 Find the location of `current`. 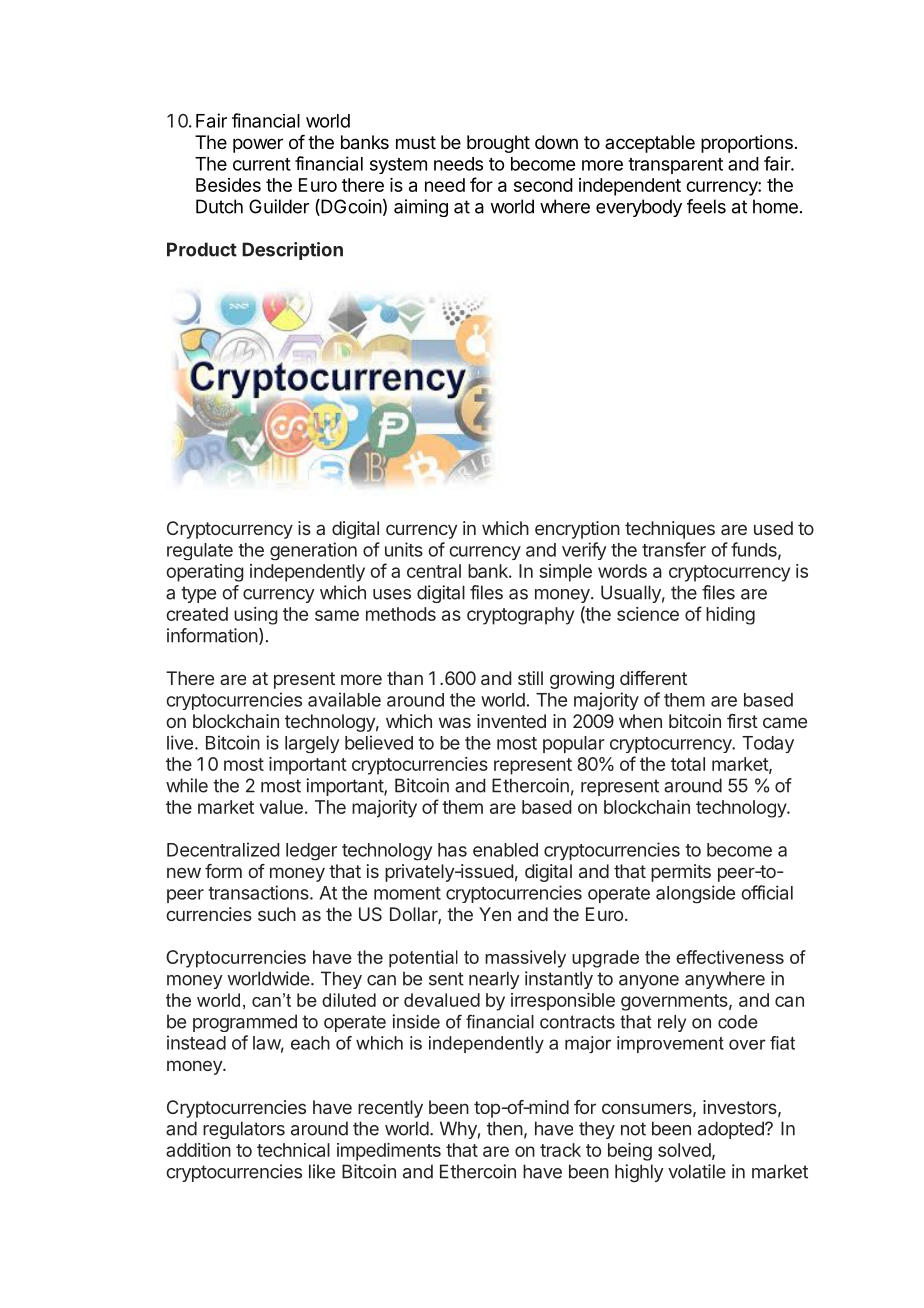

current is located at coordinates (262, 164).
